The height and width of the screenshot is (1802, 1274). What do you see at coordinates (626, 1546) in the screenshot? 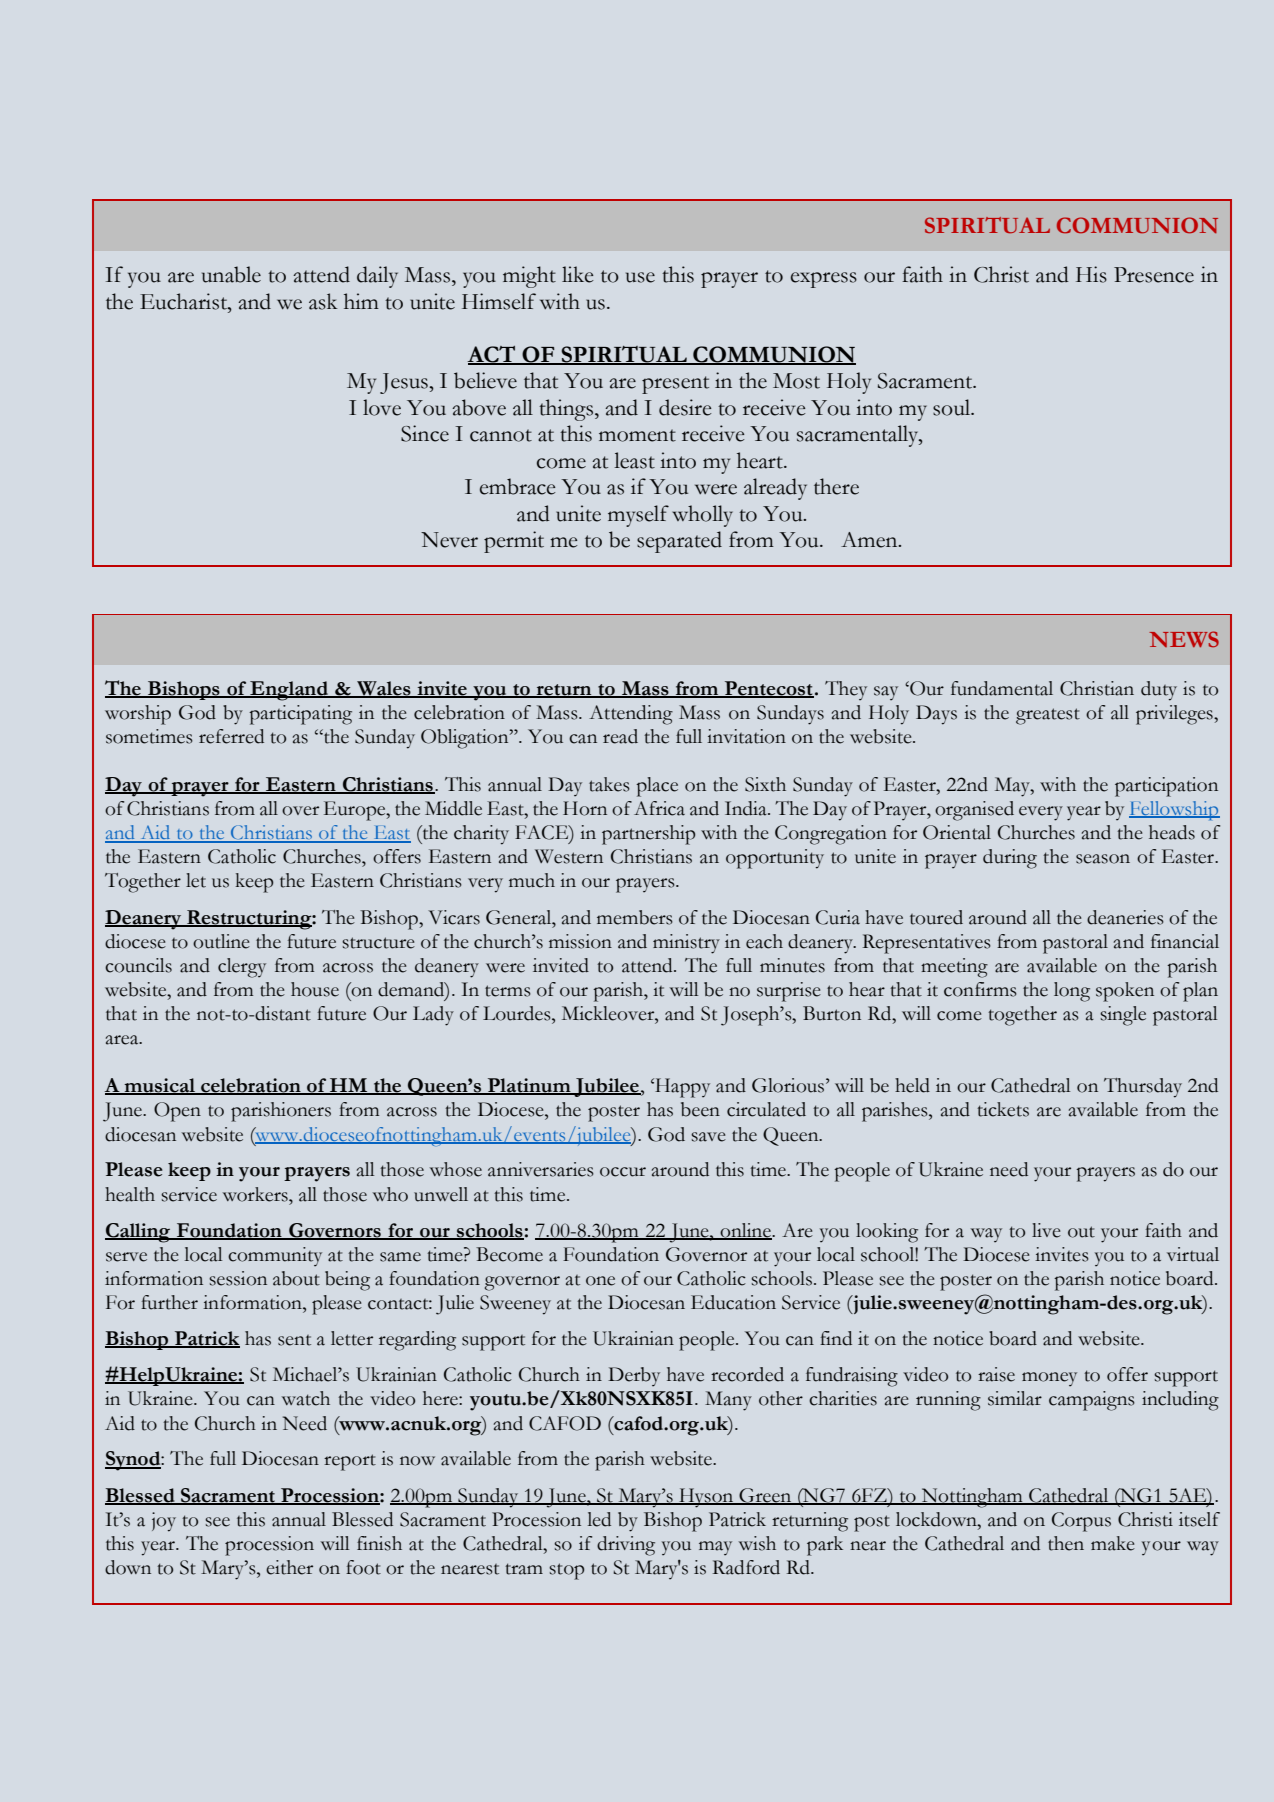
I see `driving` at bounding box center [626, 1546].
